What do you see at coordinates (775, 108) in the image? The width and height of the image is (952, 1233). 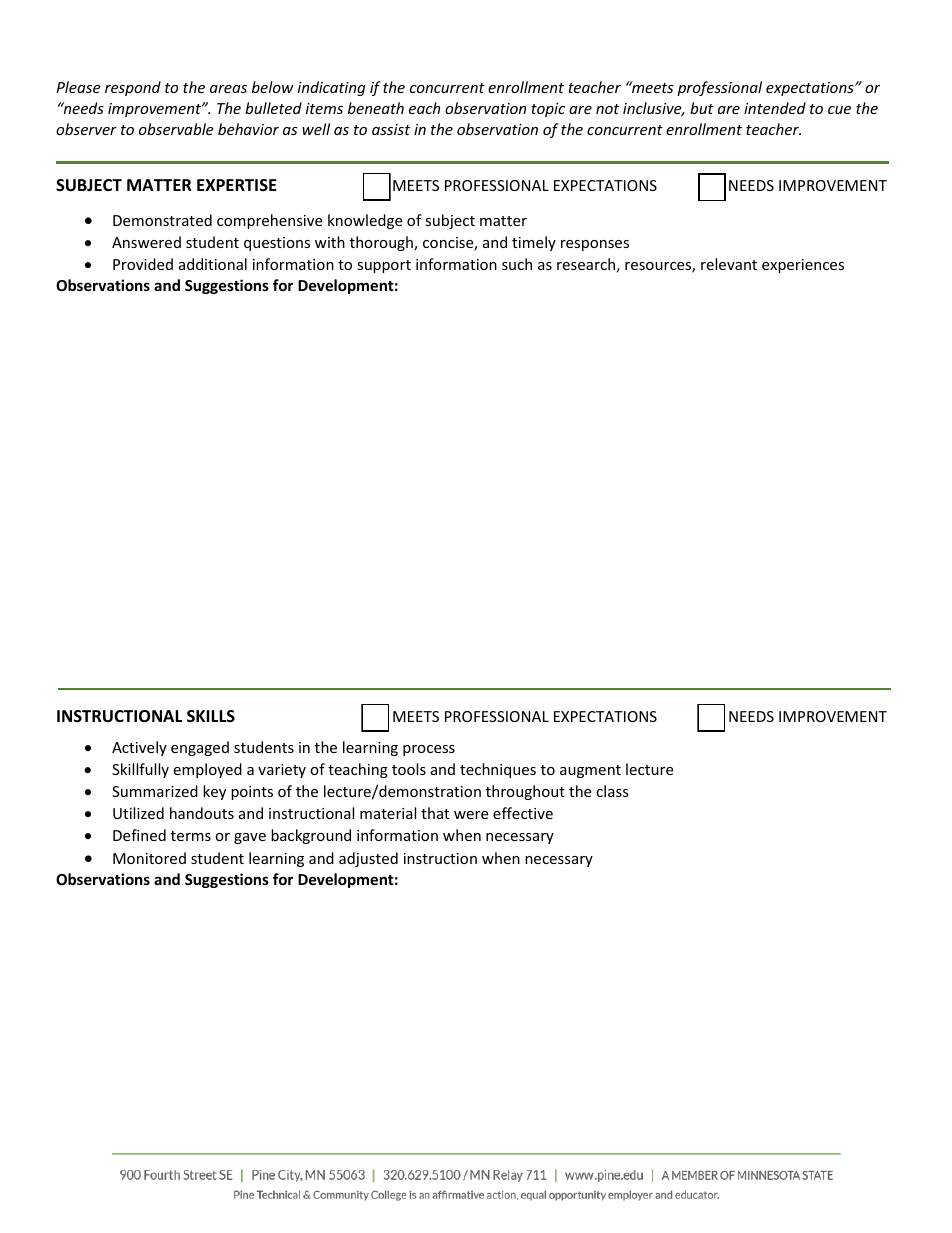 I see `intended` at bounding box center [775, 108].
